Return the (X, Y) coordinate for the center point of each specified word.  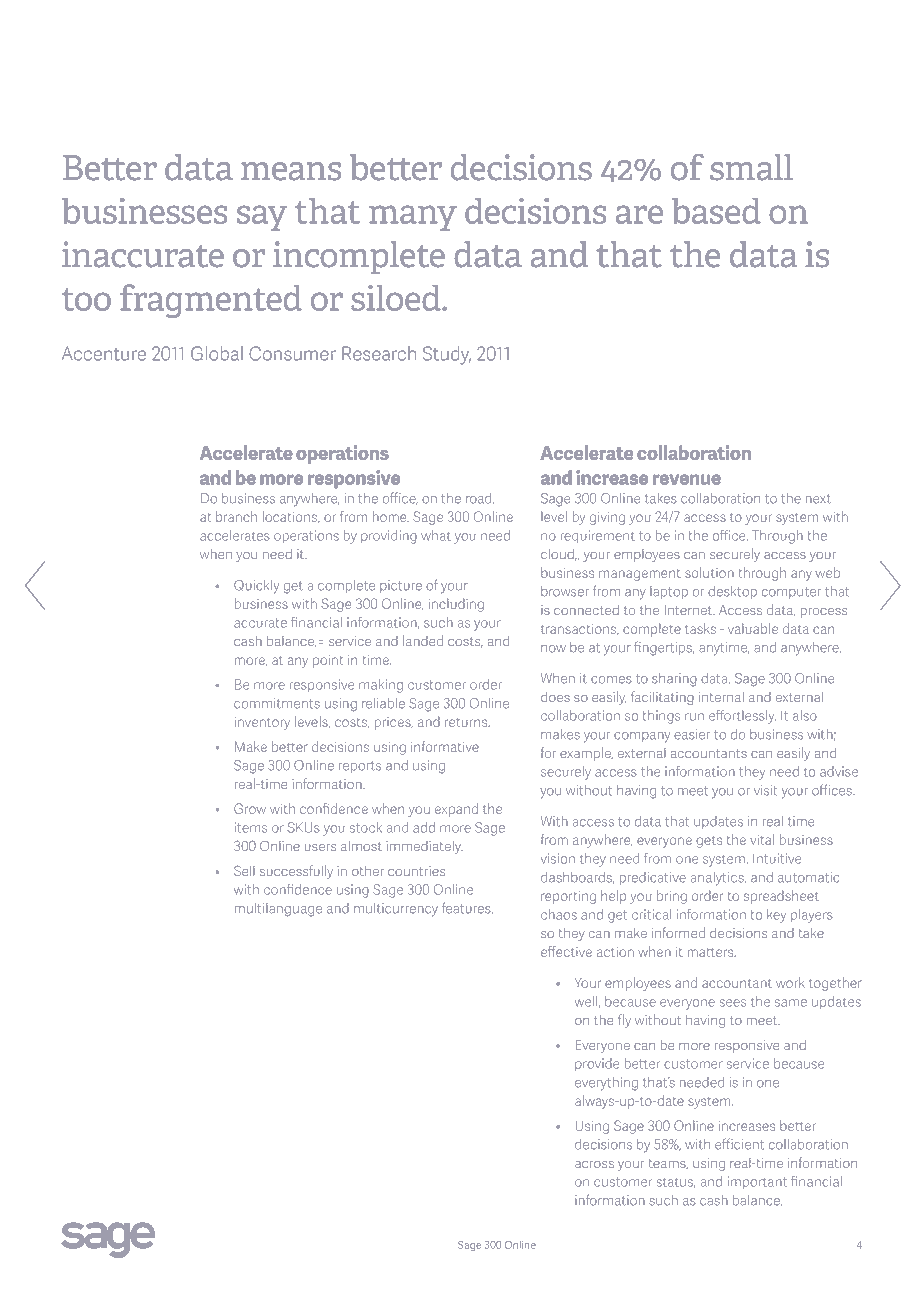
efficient (739, 1144)
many (413, 218)
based (716, 211)
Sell (244, 871)
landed (423, 641)
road (480, 498)
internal (721, 697)
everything (606, 1084)
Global (217, 353)
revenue (687, 479)
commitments (277, 703)
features (467, 908)
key (776, 916)
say (262, 218)
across (594, 1164)
